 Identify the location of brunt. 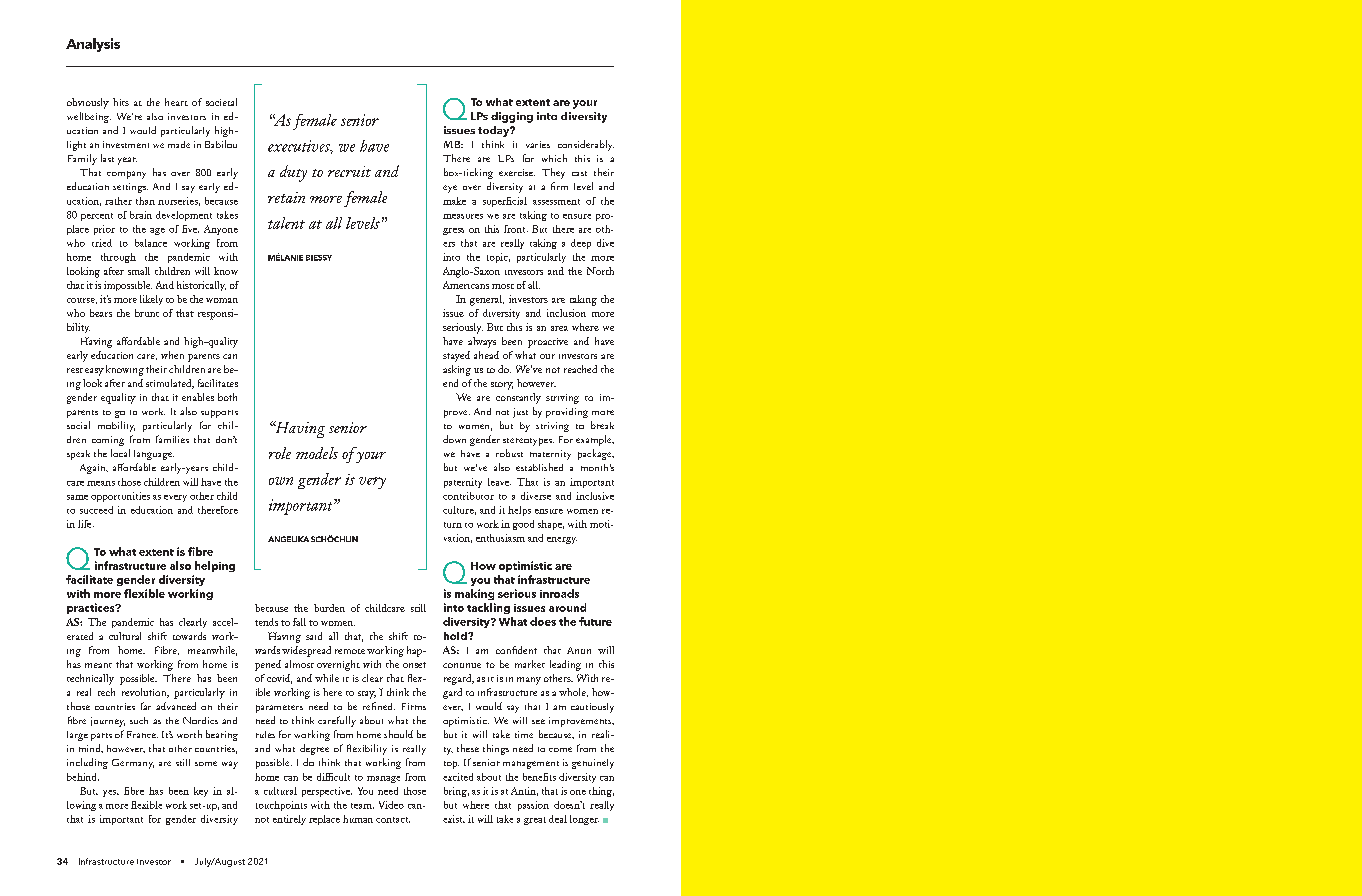
(147, 313).
